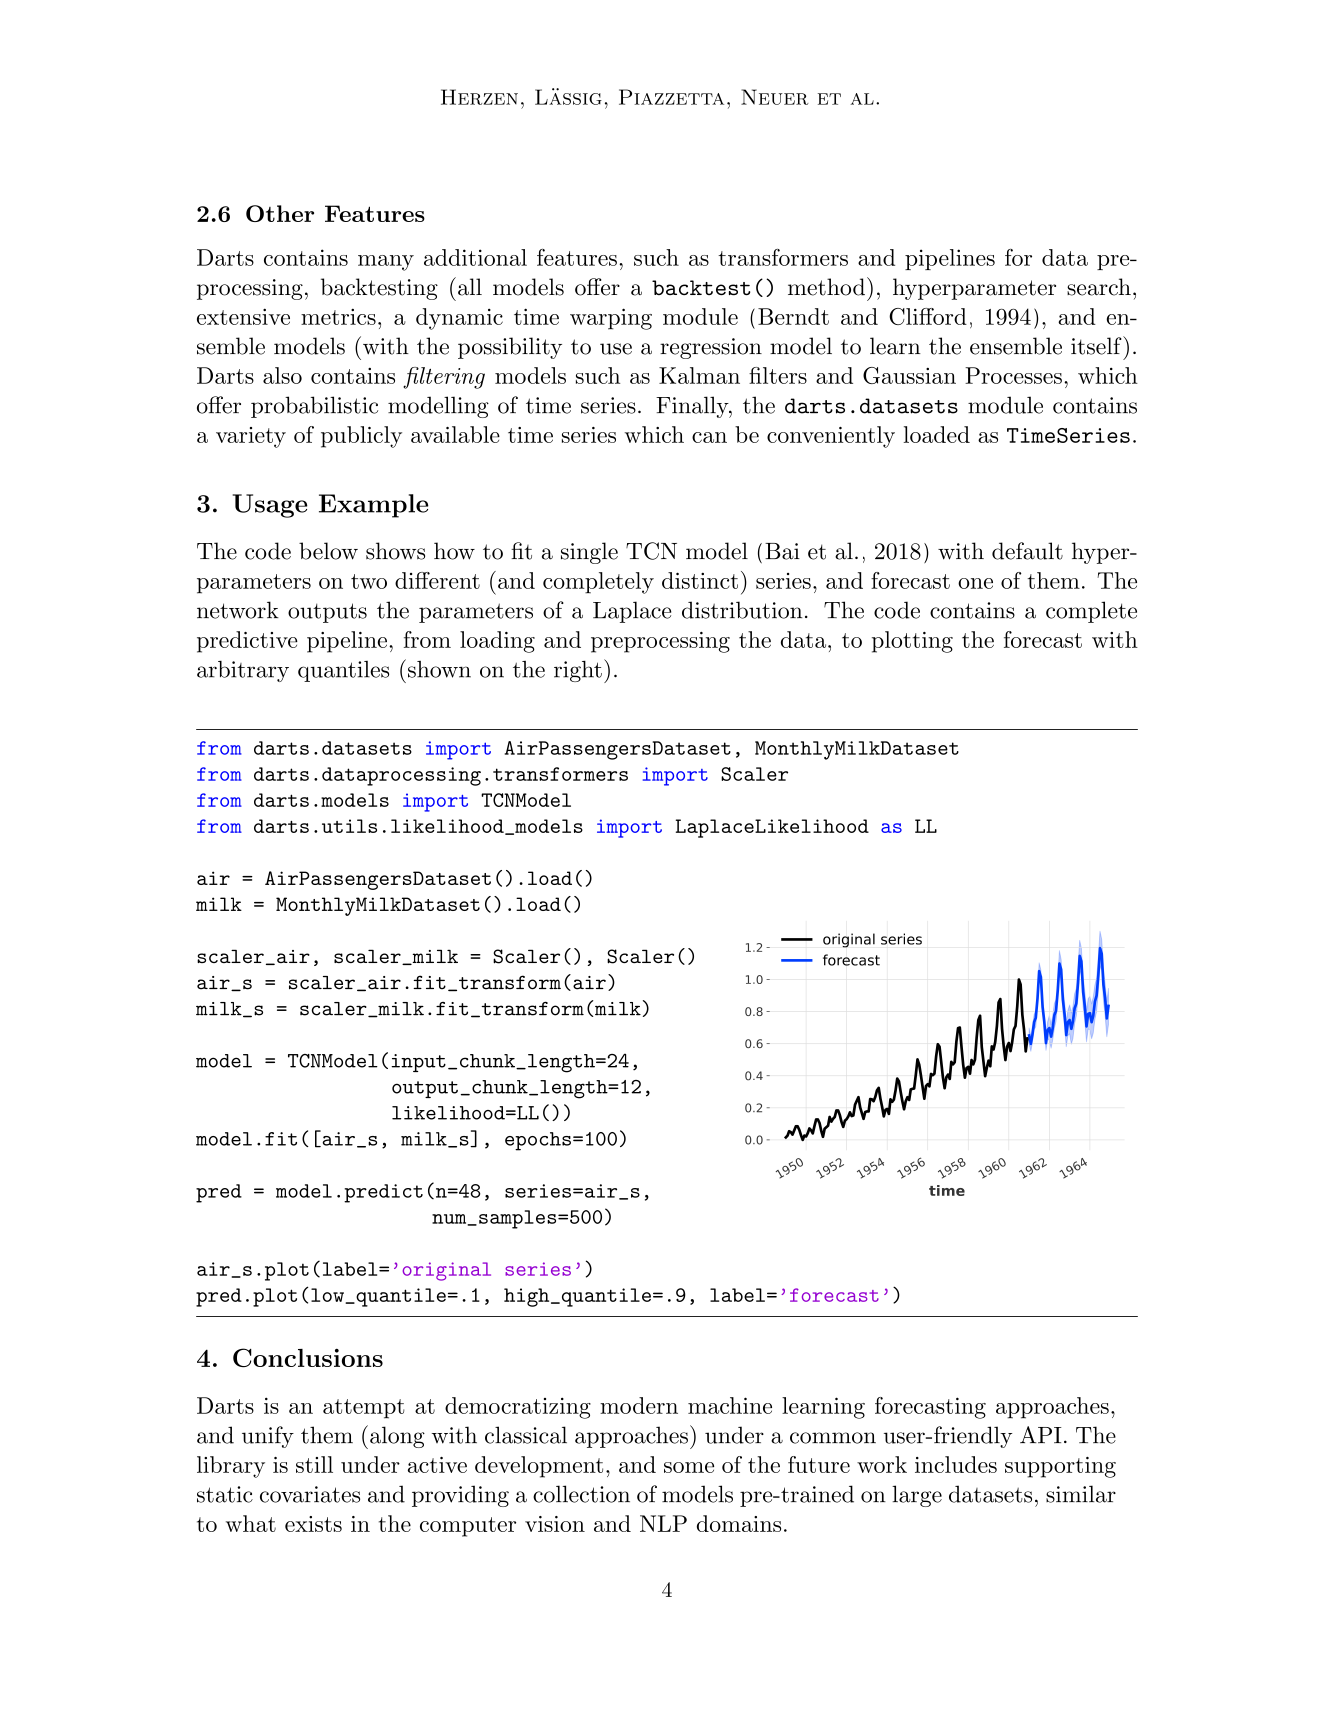  What do you see at coordinates (578, 671) in the page?
I see `right` at bounding box center [578, 671].
